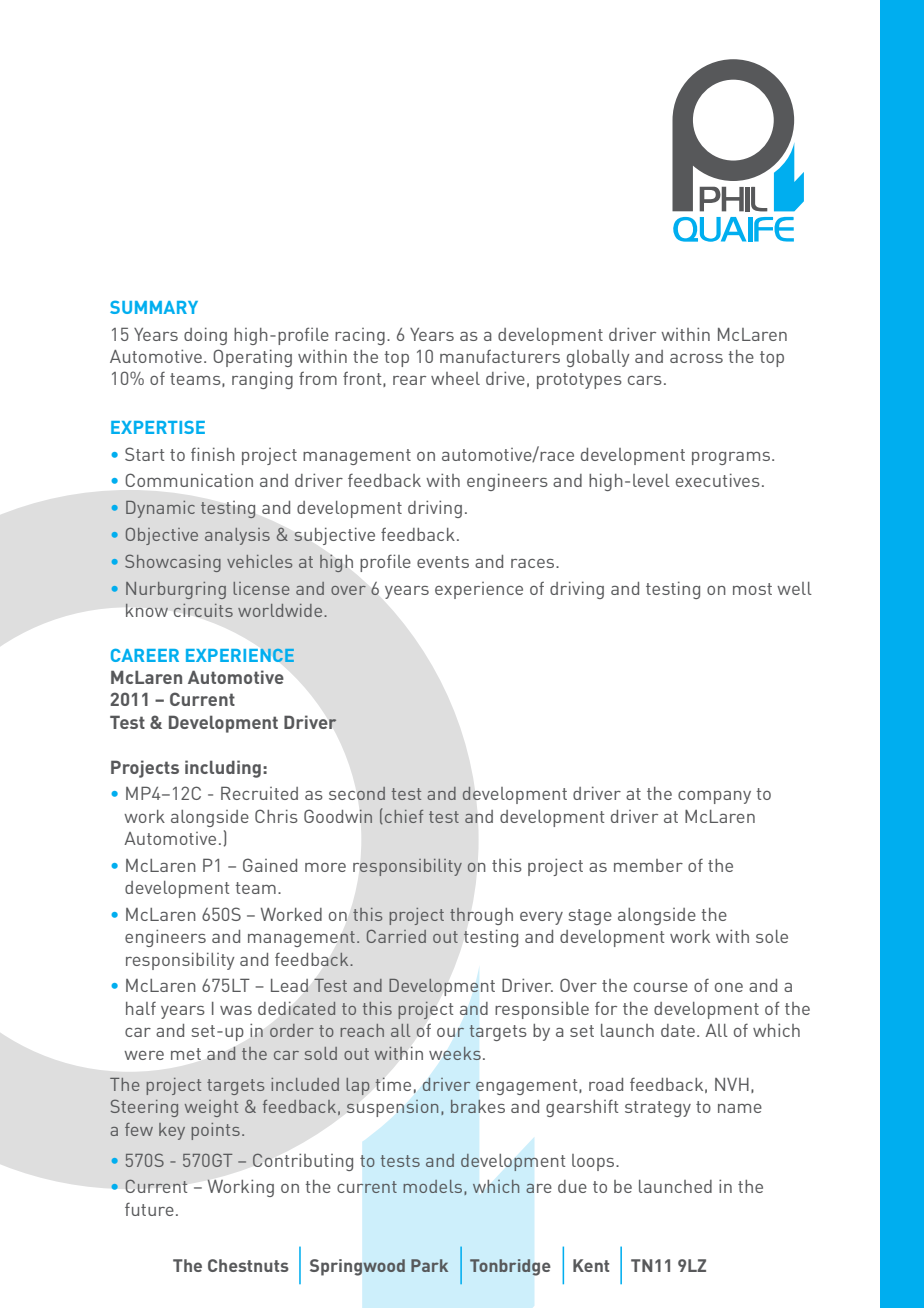 This screenshot has width=924, height=1308. What do you see at coordinates (729, 987) in the screenshot?
I see `one` at bounding box center [729, 987].
